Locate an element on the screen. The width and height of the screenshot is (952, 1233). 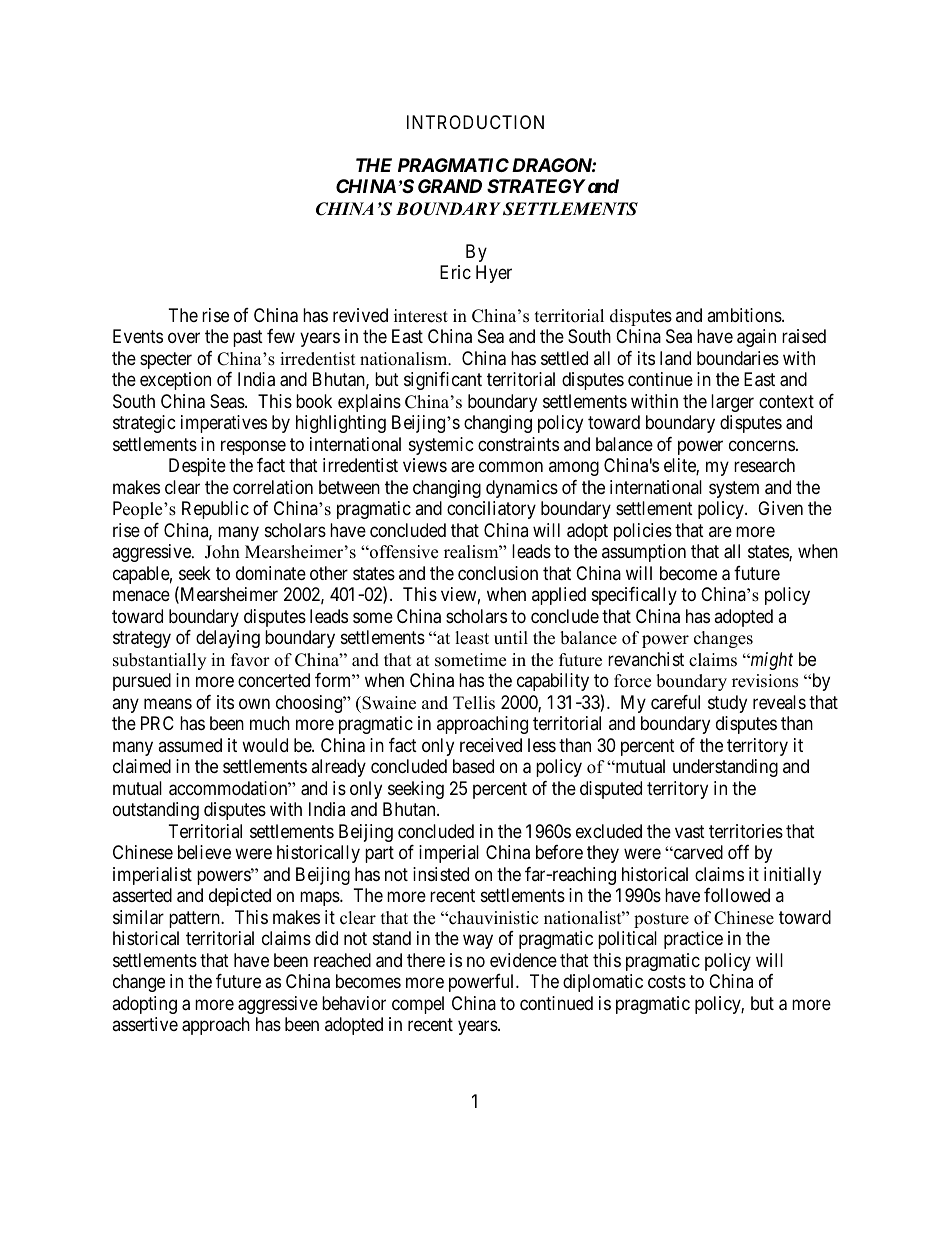
INTRODUCTION is located at coordinates (475, 122).
